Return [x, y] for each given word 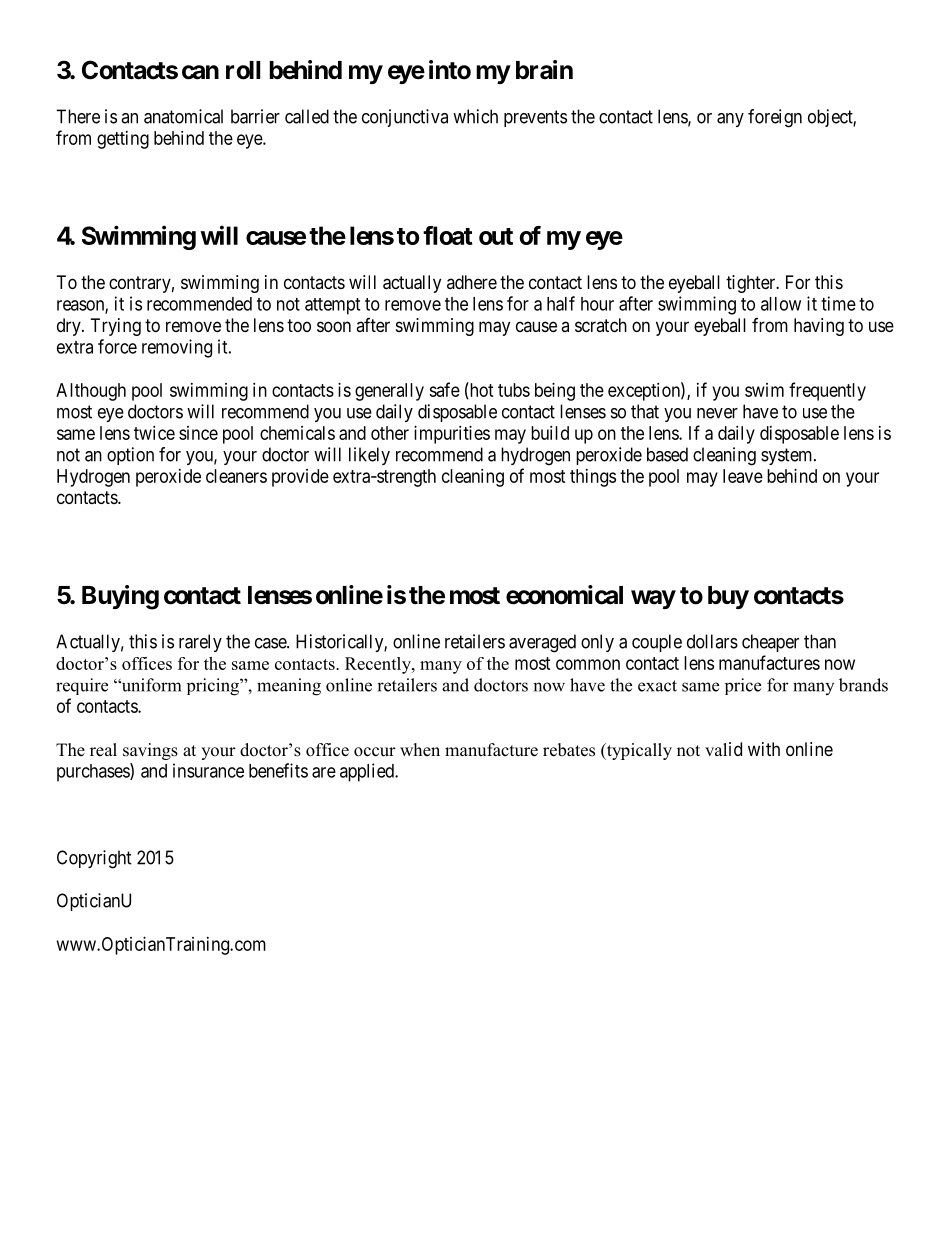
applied [368, 772]
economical [564, 595]
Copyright [94, 859]
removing [177, 348]
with [764, 749]
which [475, 116]
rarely [200, 643]
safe [444, 389]
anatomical [183, 116]
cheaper [770, 643]
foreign [775, 118]
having [819, 327]
